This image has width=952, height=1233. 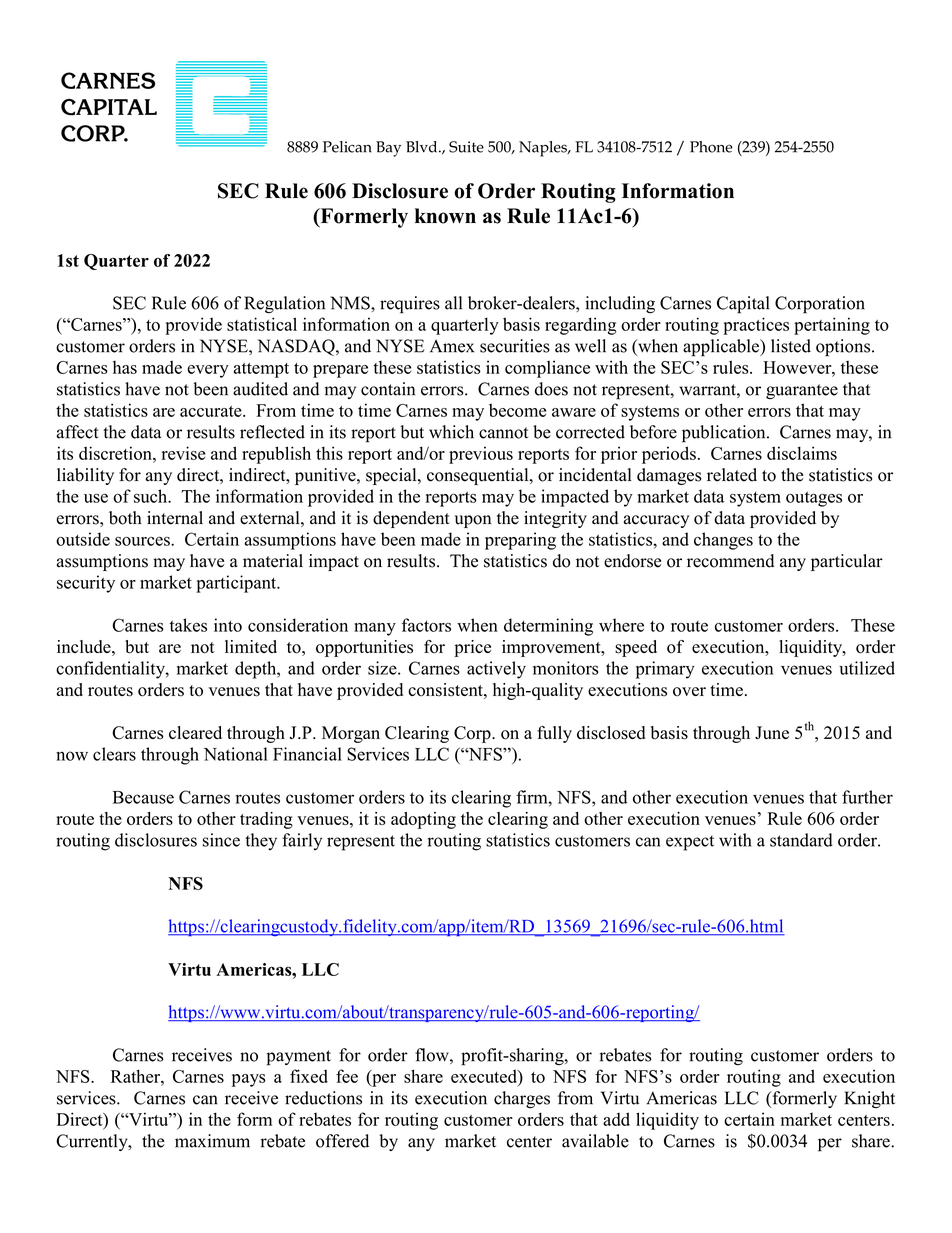 What do you see at coordinates (212, 1141) in the image?
I see `maximum` at bounding box center [212, 1141].
